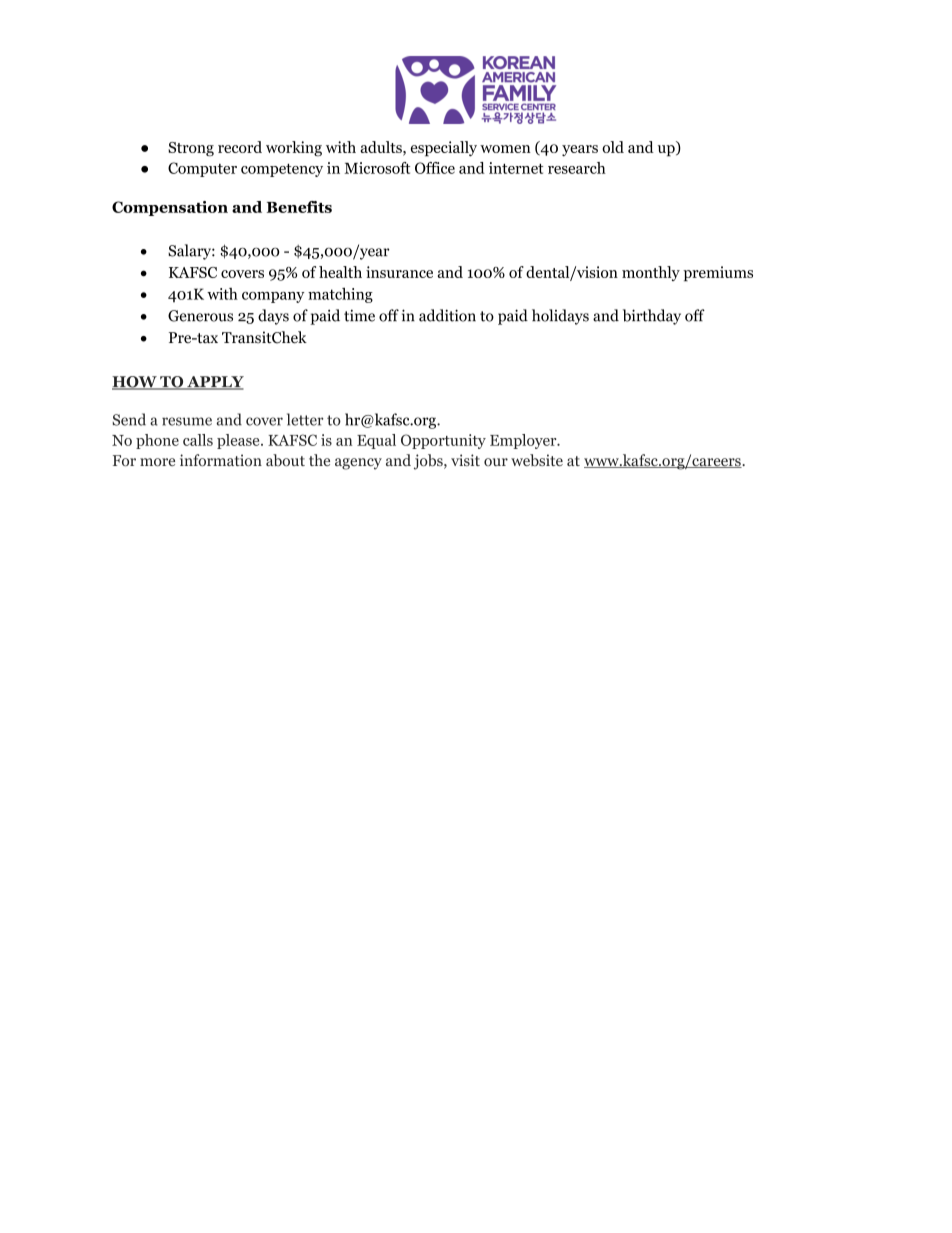  What do you see at coordinates (221, 460) in the page?
I see `information` at bounding box center [221, 460].
